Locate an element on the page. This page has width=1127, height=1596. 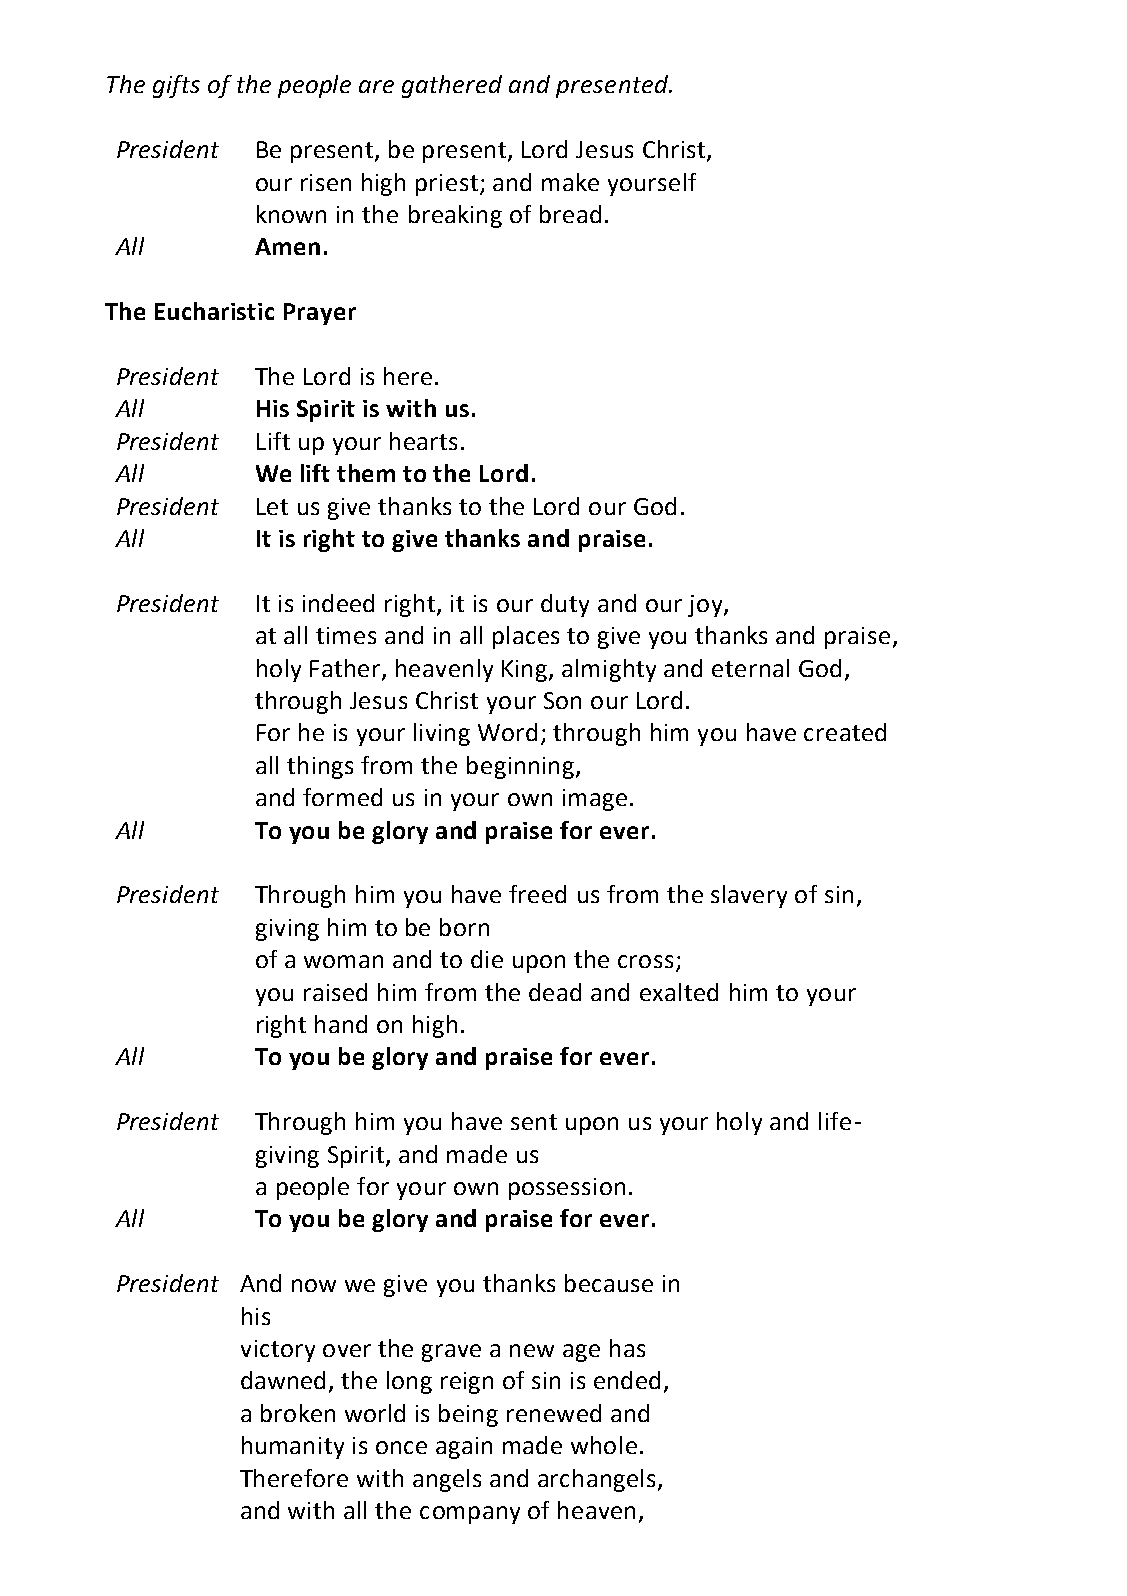
bread is located at coordinates (570, 214).
